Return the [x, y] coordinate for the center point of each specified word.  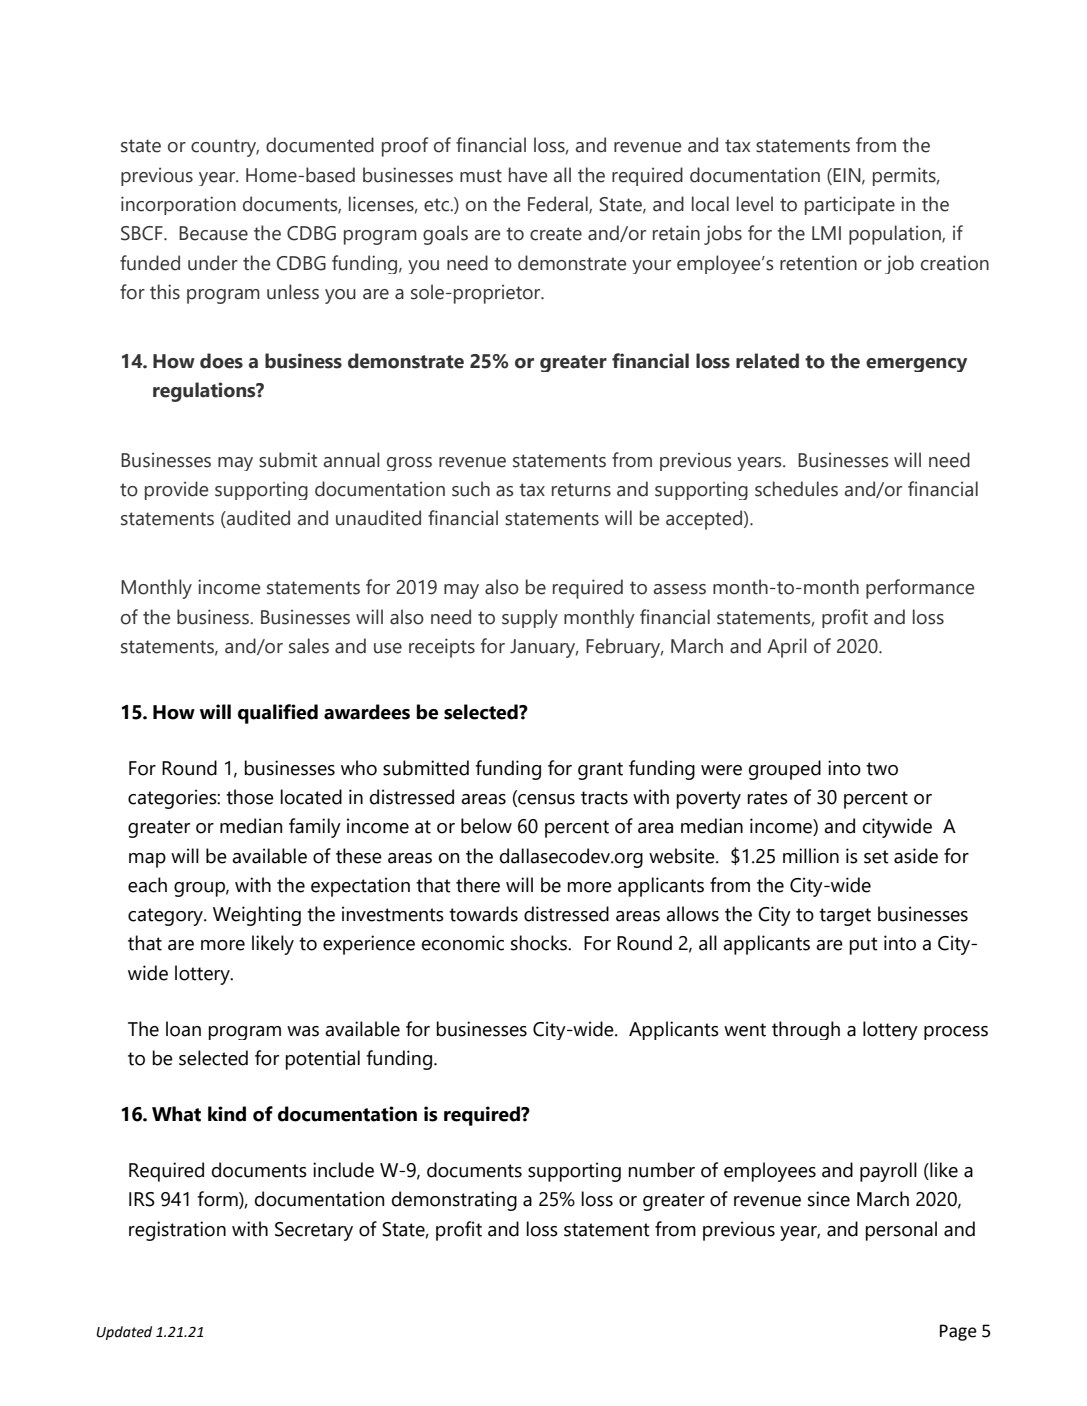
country [225, 148]
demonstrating [454, 1201]
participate [850, 205]
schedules [796, 489]
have [528, 175]
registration [177, 1231]
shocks [540, 943]
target [845, 917]
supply [530, 618]
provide [176, 490]
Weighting [257, 916]
